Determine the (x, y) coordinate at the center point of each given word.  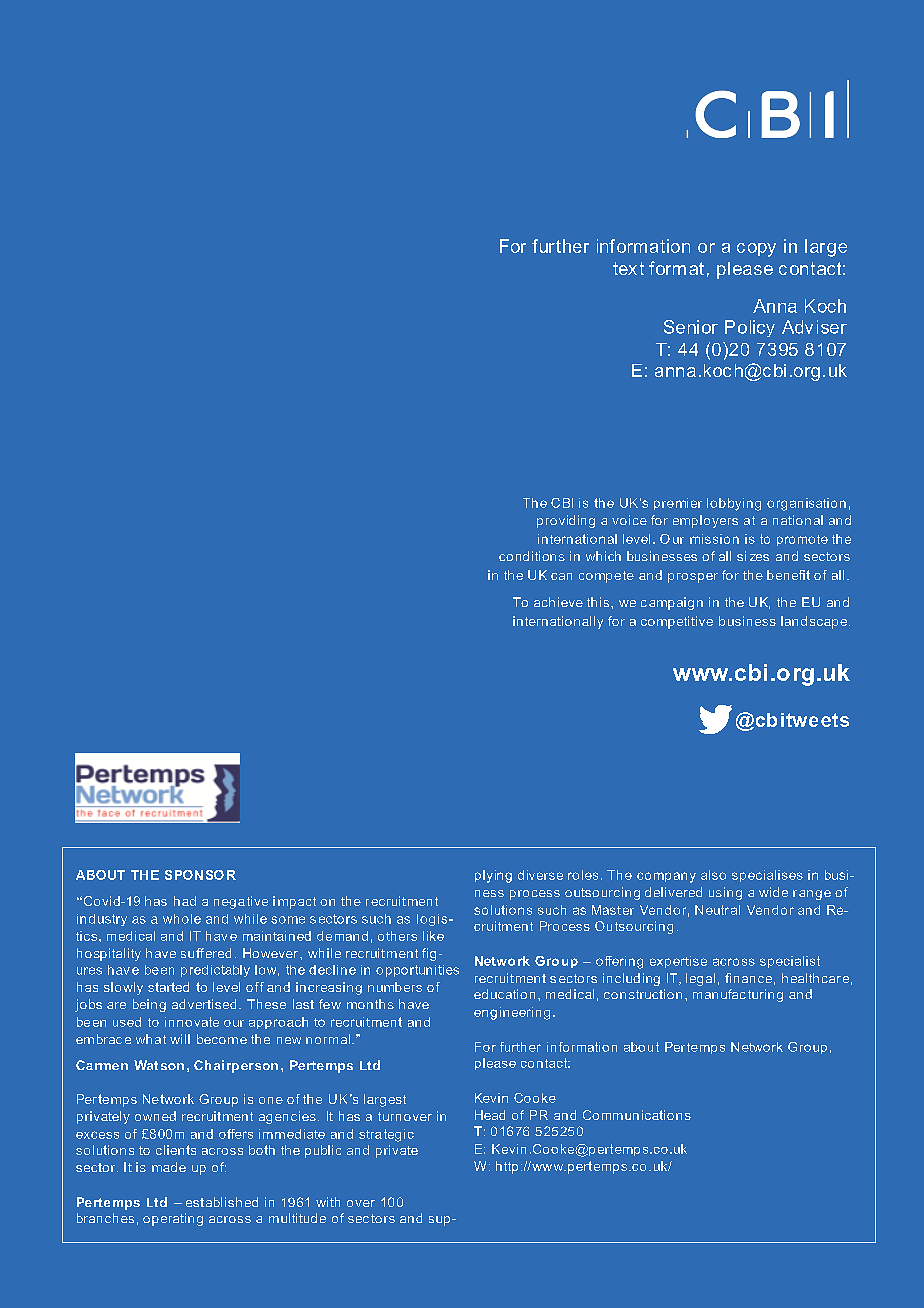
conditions (532, 556)
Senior (691, 327)
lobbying (734, 504)
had (185, 901)
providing (566, 521)
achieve (558, 602)
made (169, 1167)
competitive (677, 622)
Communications (637, 1115)
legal (700, 979)
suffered (206, 953)
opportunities (417, 971)
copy (756, 250)
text (628, 268)
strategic (386, 1135)
